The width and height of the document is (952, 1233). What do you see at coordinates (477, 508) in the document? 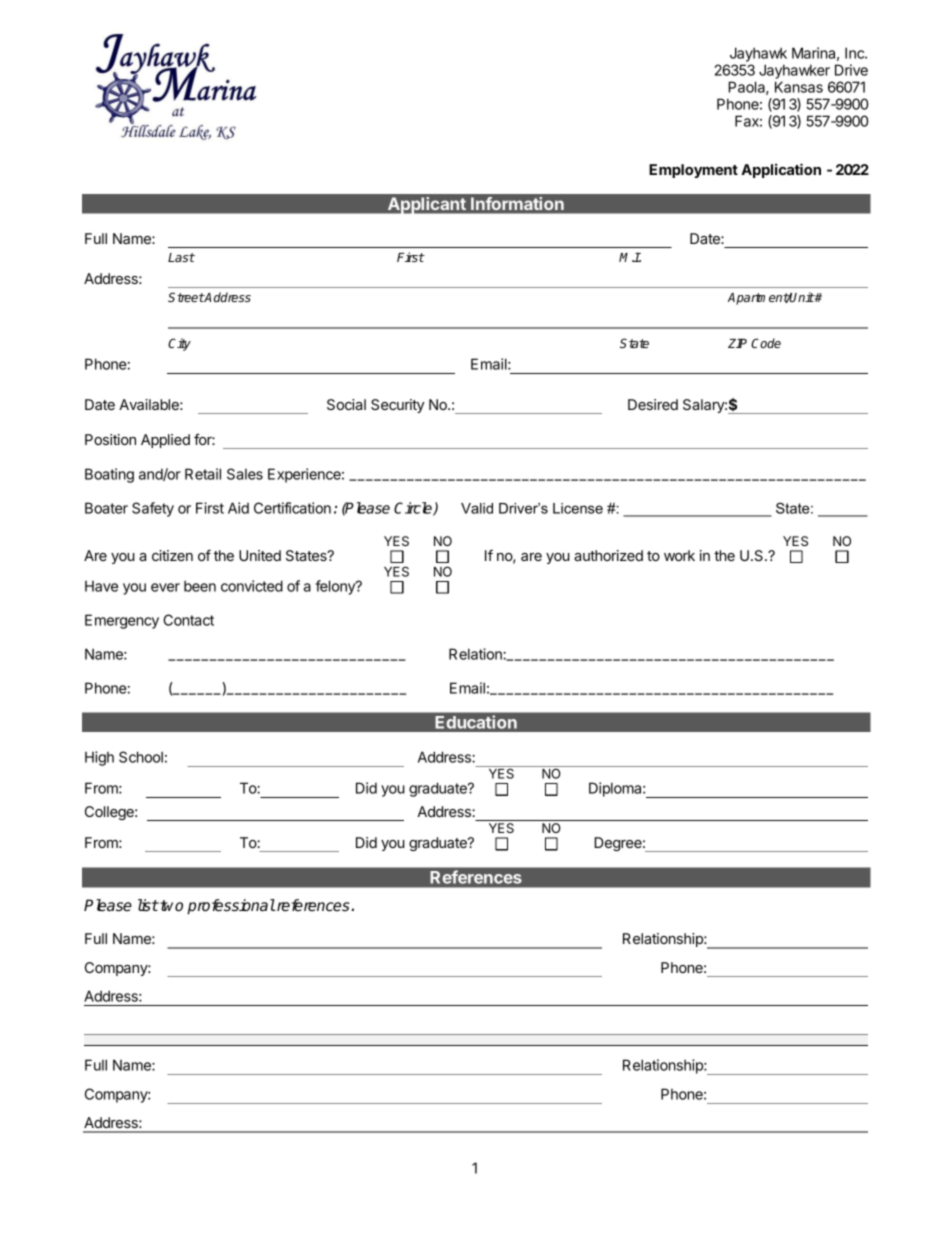
I see `Valid` at bounding box center [477, 508].
